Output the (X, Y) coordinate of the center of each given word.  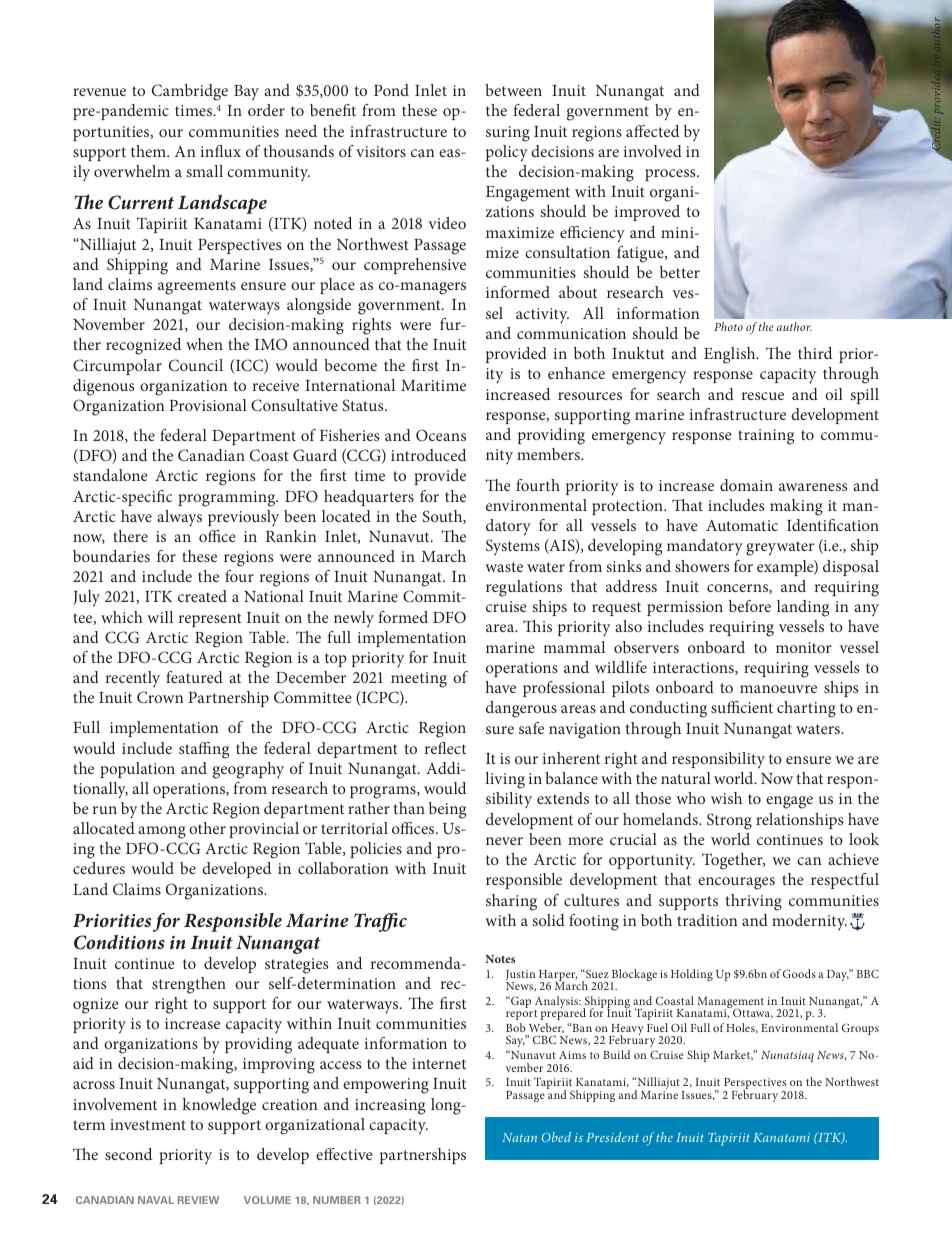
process (671, 175)
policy (507, 153)
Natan (519, 1137)
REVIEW (198, 1200)
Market (733, 1055)
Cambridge (190, 92)
